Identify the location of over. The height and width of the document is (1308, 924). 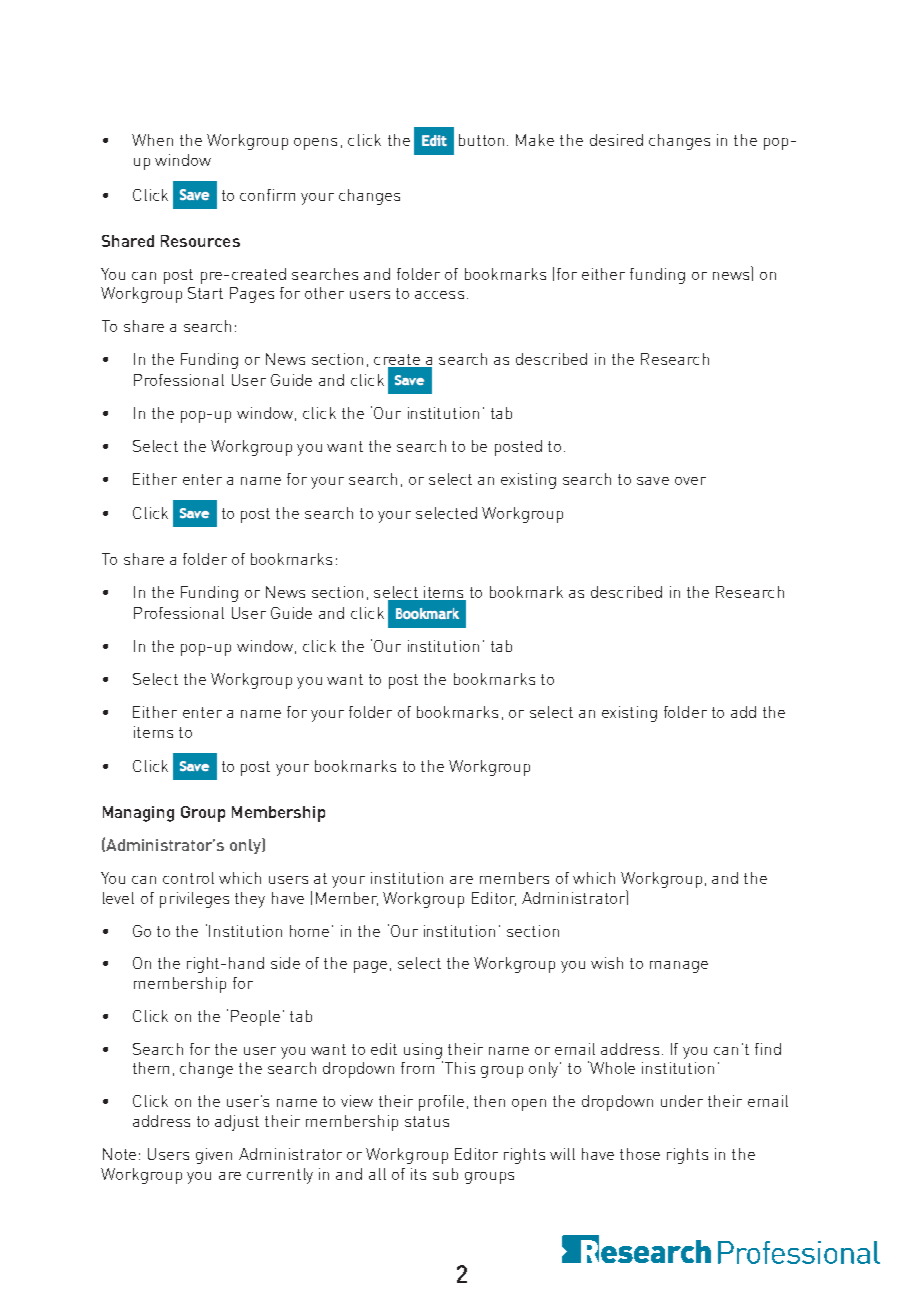
(690, 481).
